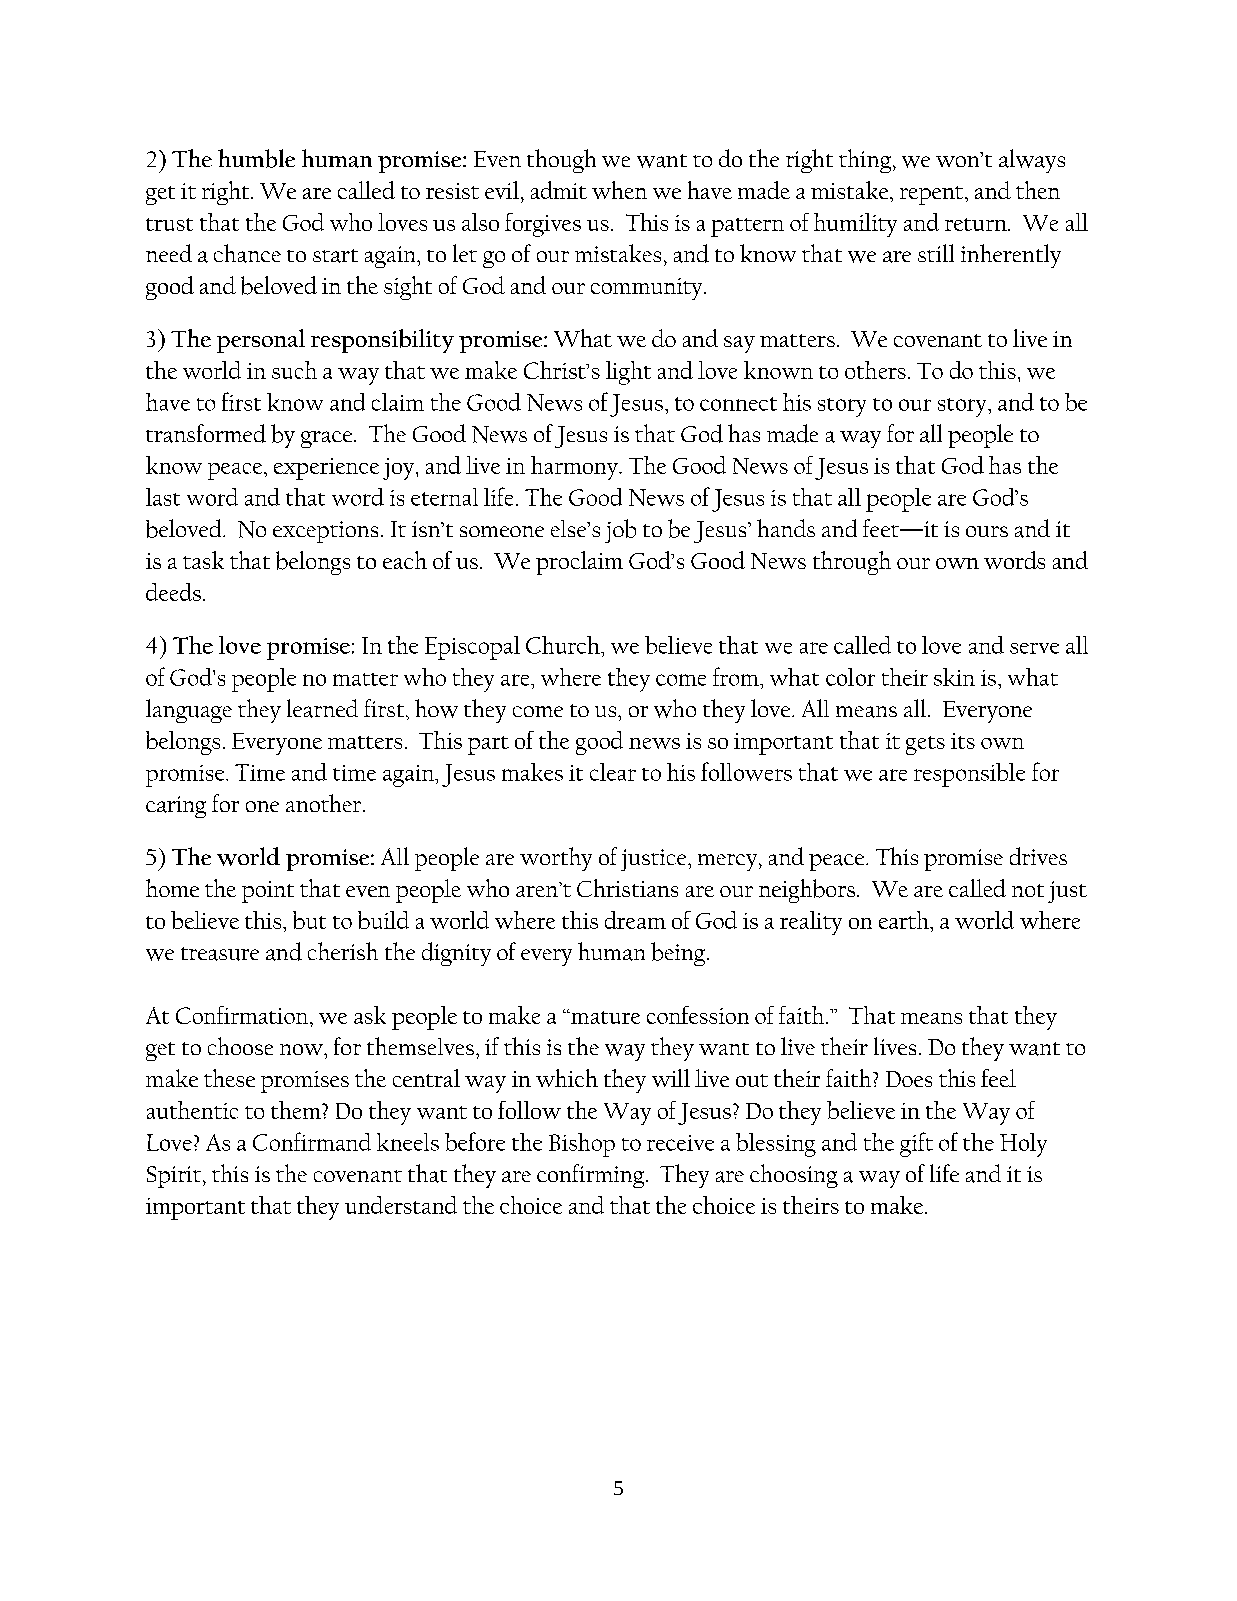 The width and height of the page is (1237, 1601). Describe the element at coordinates (931, 195) in the page. I see `repent` at that location.
